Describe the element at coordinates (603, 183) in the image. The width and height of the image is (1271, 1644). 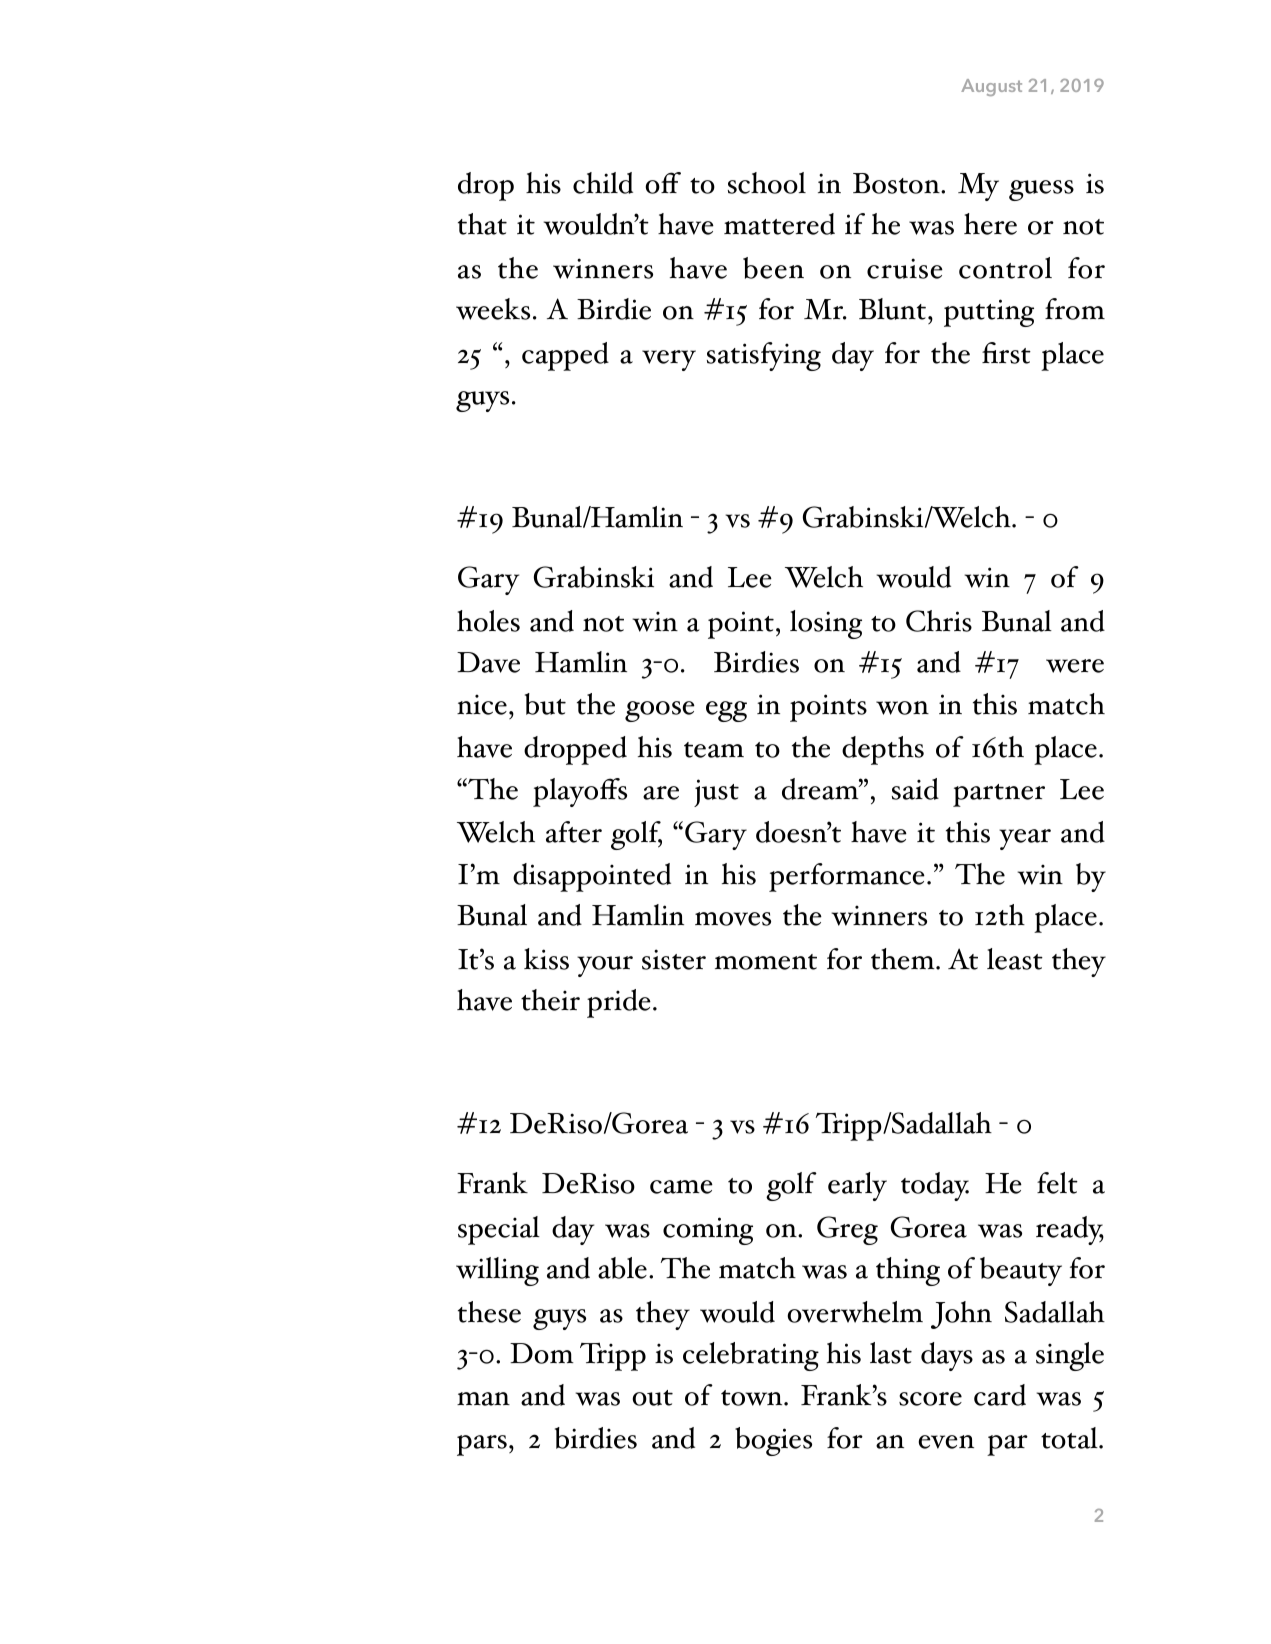
I see `child` at that location.
